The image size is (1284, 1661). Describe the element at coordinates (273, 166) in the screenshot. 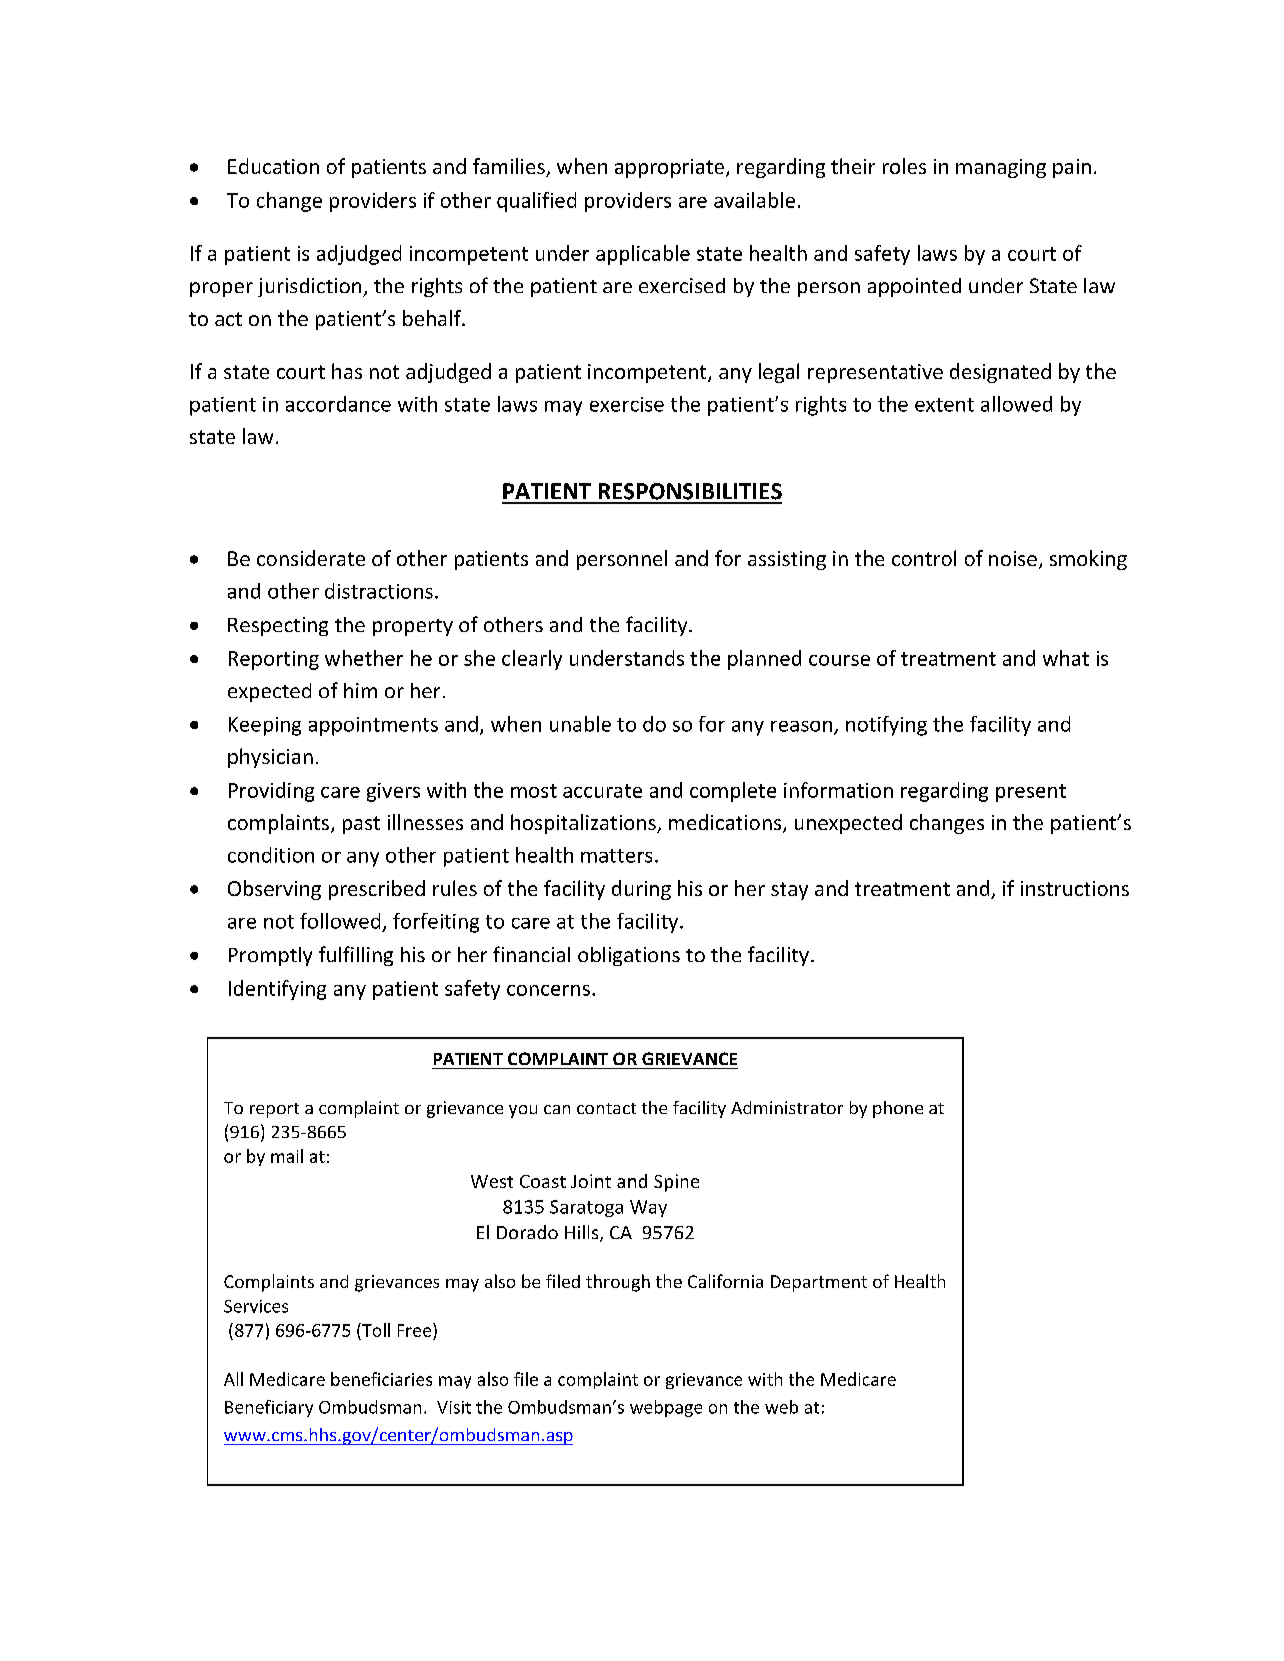

I see `Education` at that location.
